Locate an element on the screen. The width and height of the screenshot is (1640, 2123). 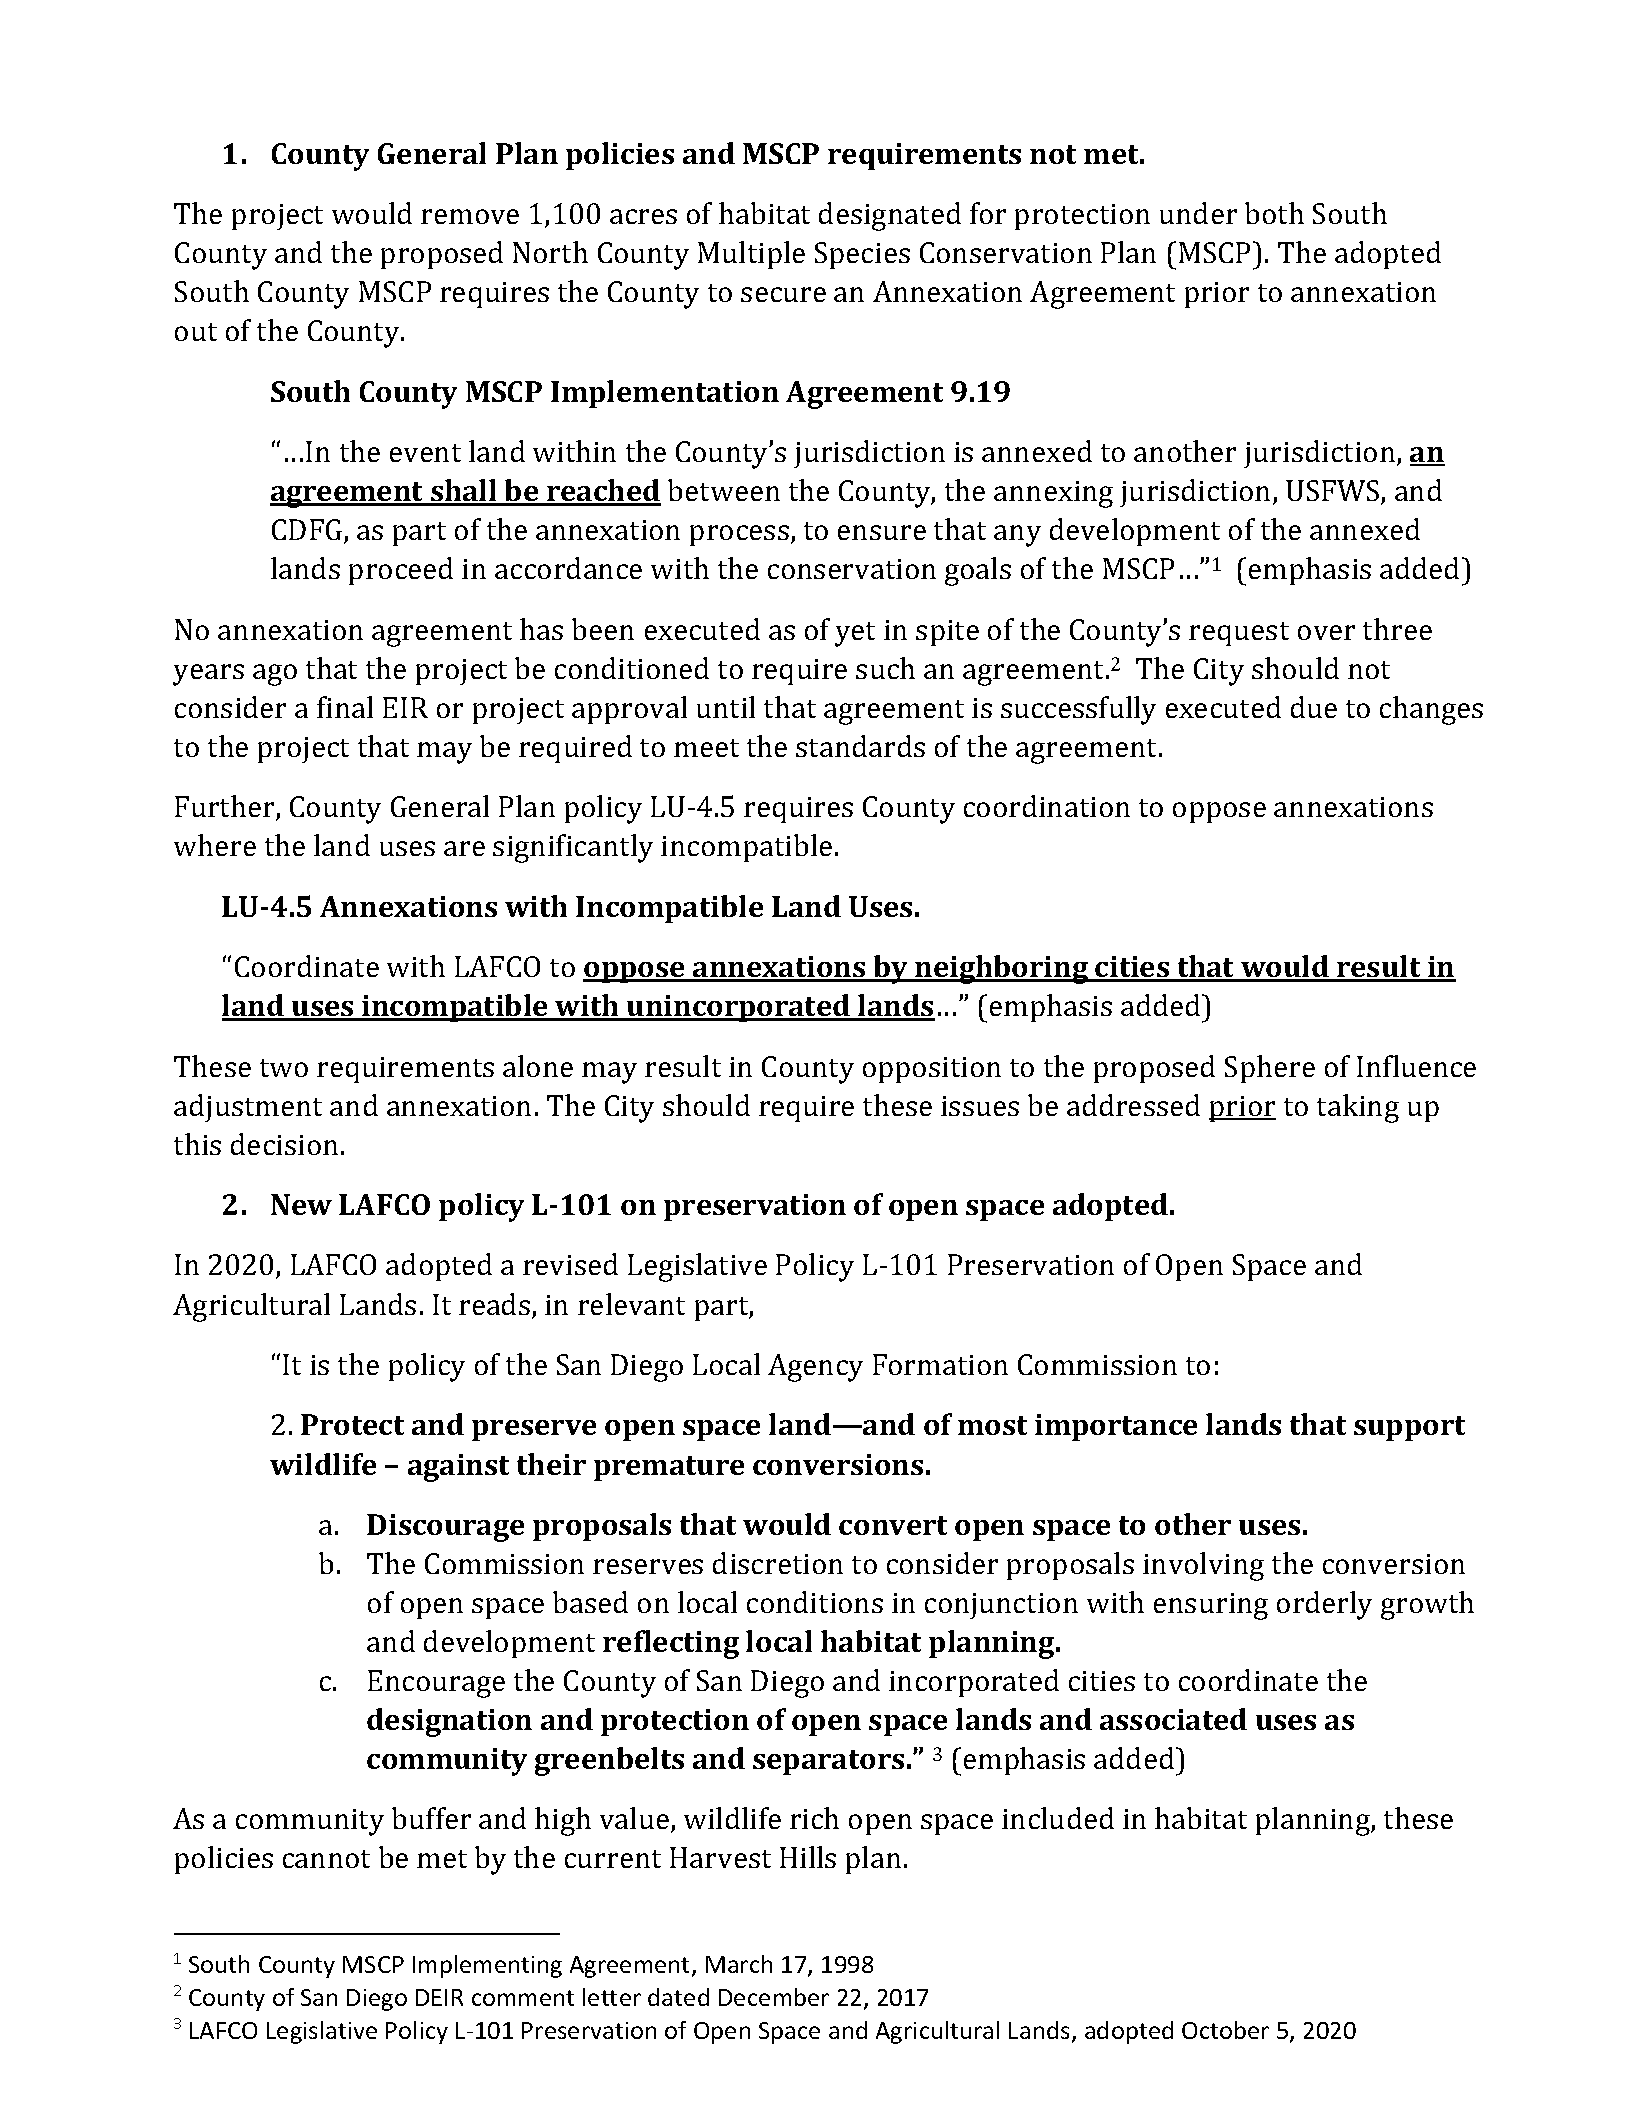
such is located at coordinates (885, 668).
